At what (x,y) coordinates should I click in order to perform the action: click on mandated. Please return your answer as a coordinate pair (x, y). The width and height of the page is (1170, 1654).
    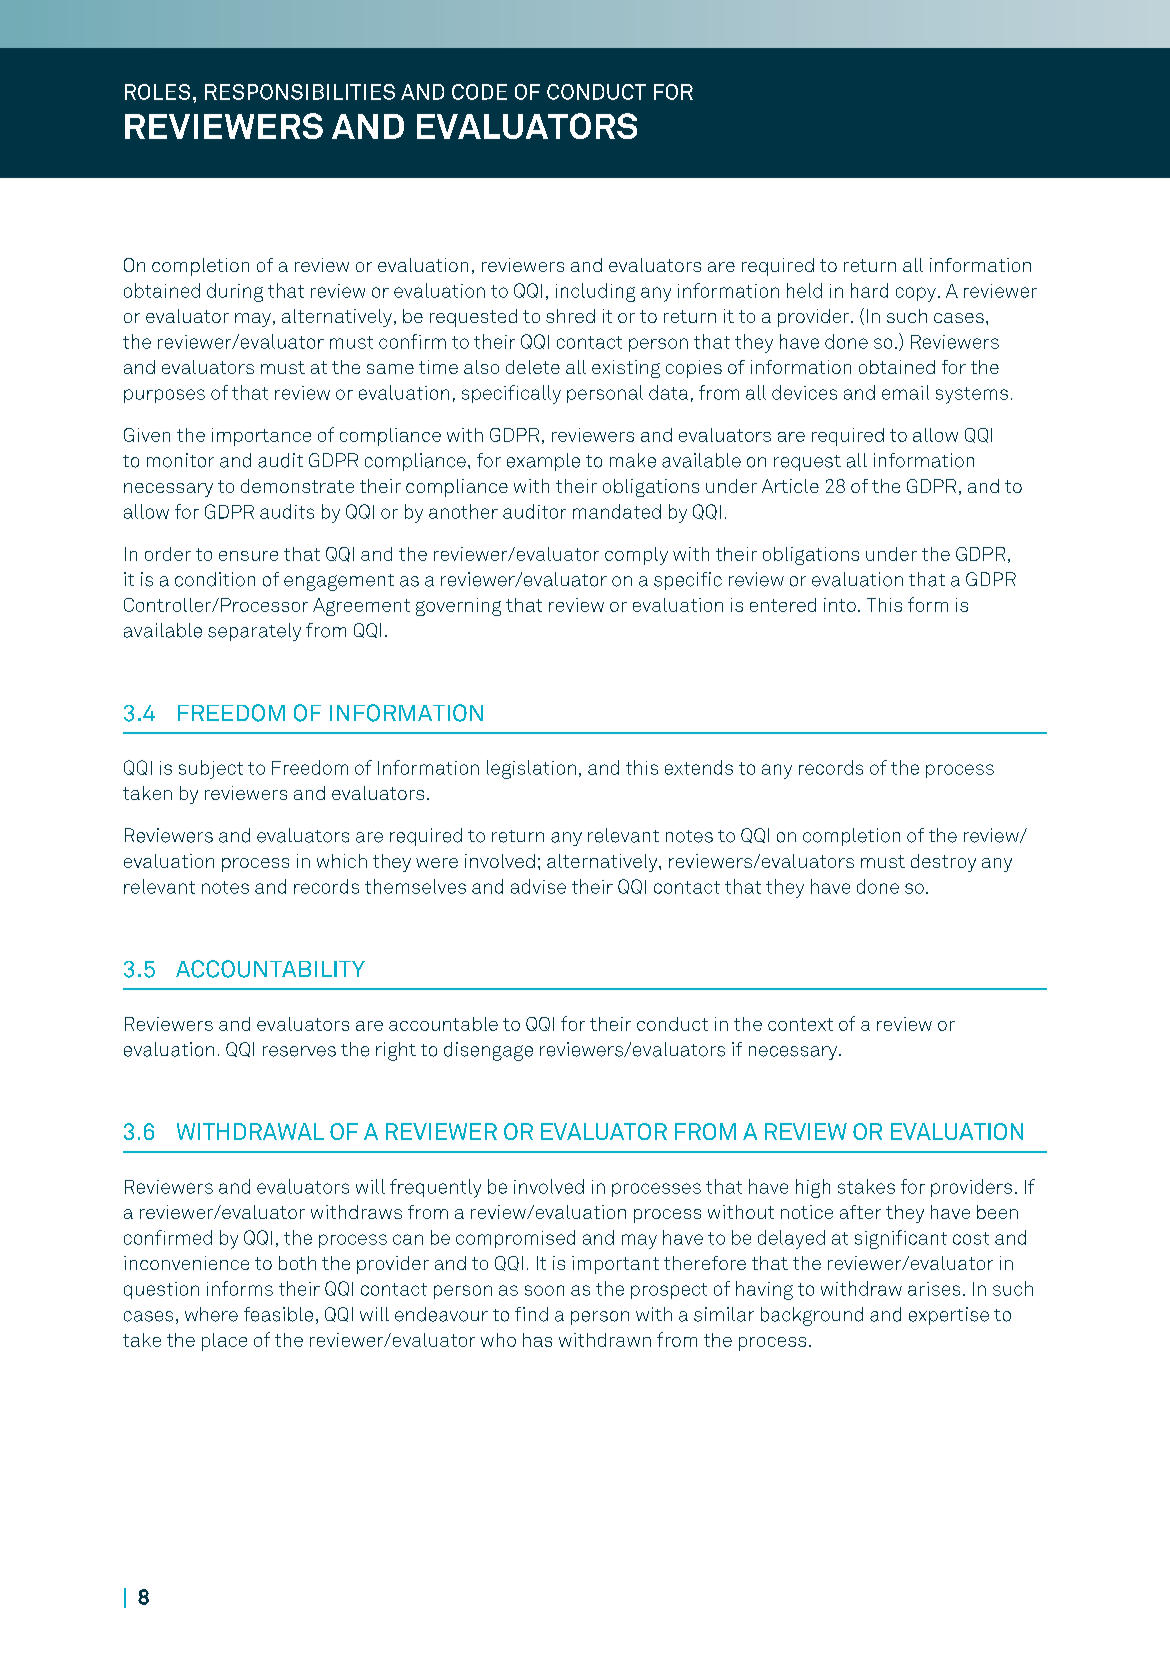
    Looking at the image, I should click on (617, 511).
